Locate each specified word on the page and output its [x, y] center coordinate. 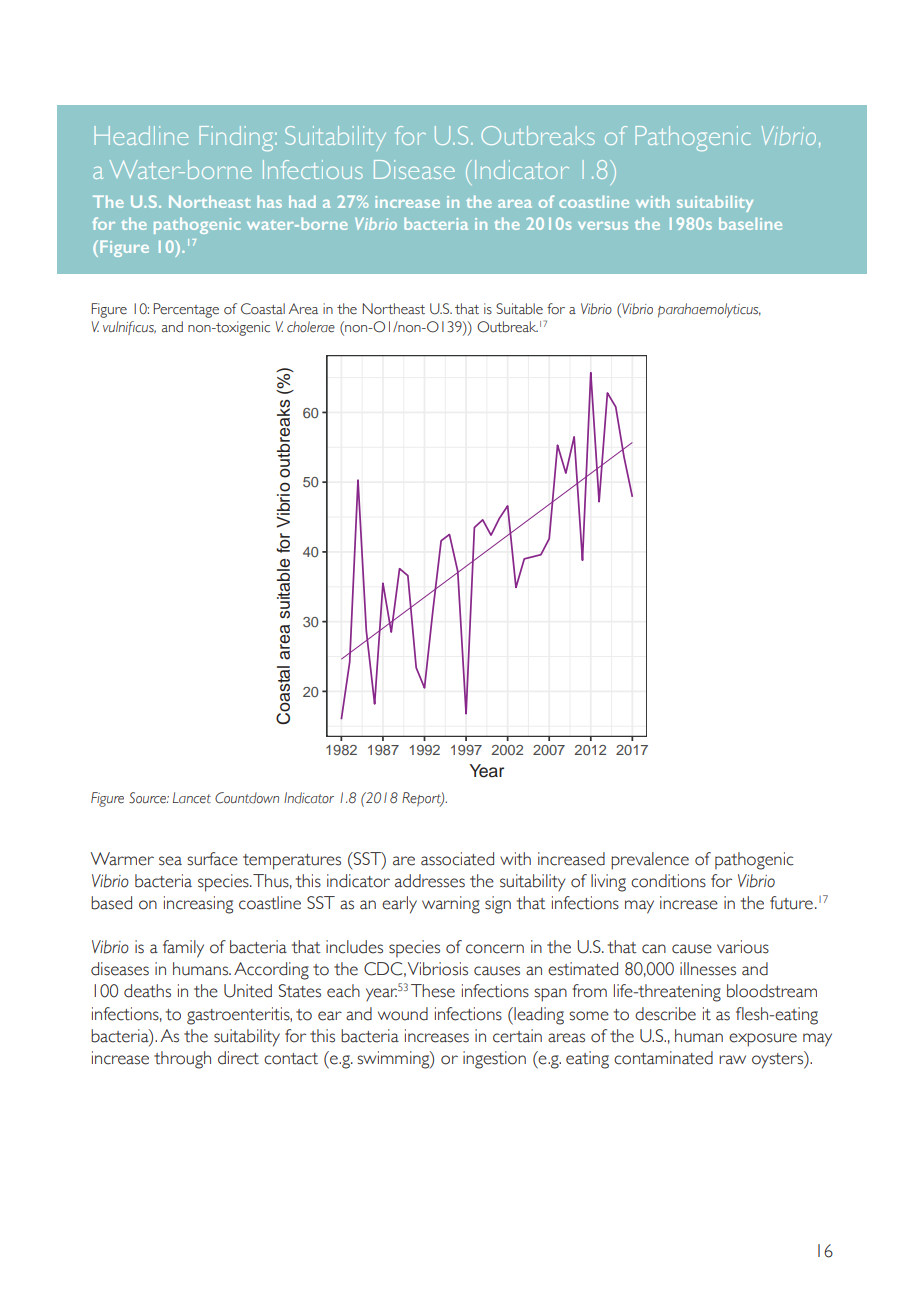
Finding [237, 138]
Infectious [313, 169]
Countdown [247, 798]
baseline [750, 223]
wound [403, 1014]
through [182, 1060]
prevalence [650, 861]
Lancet [192, 798]
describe [665, 1014]
